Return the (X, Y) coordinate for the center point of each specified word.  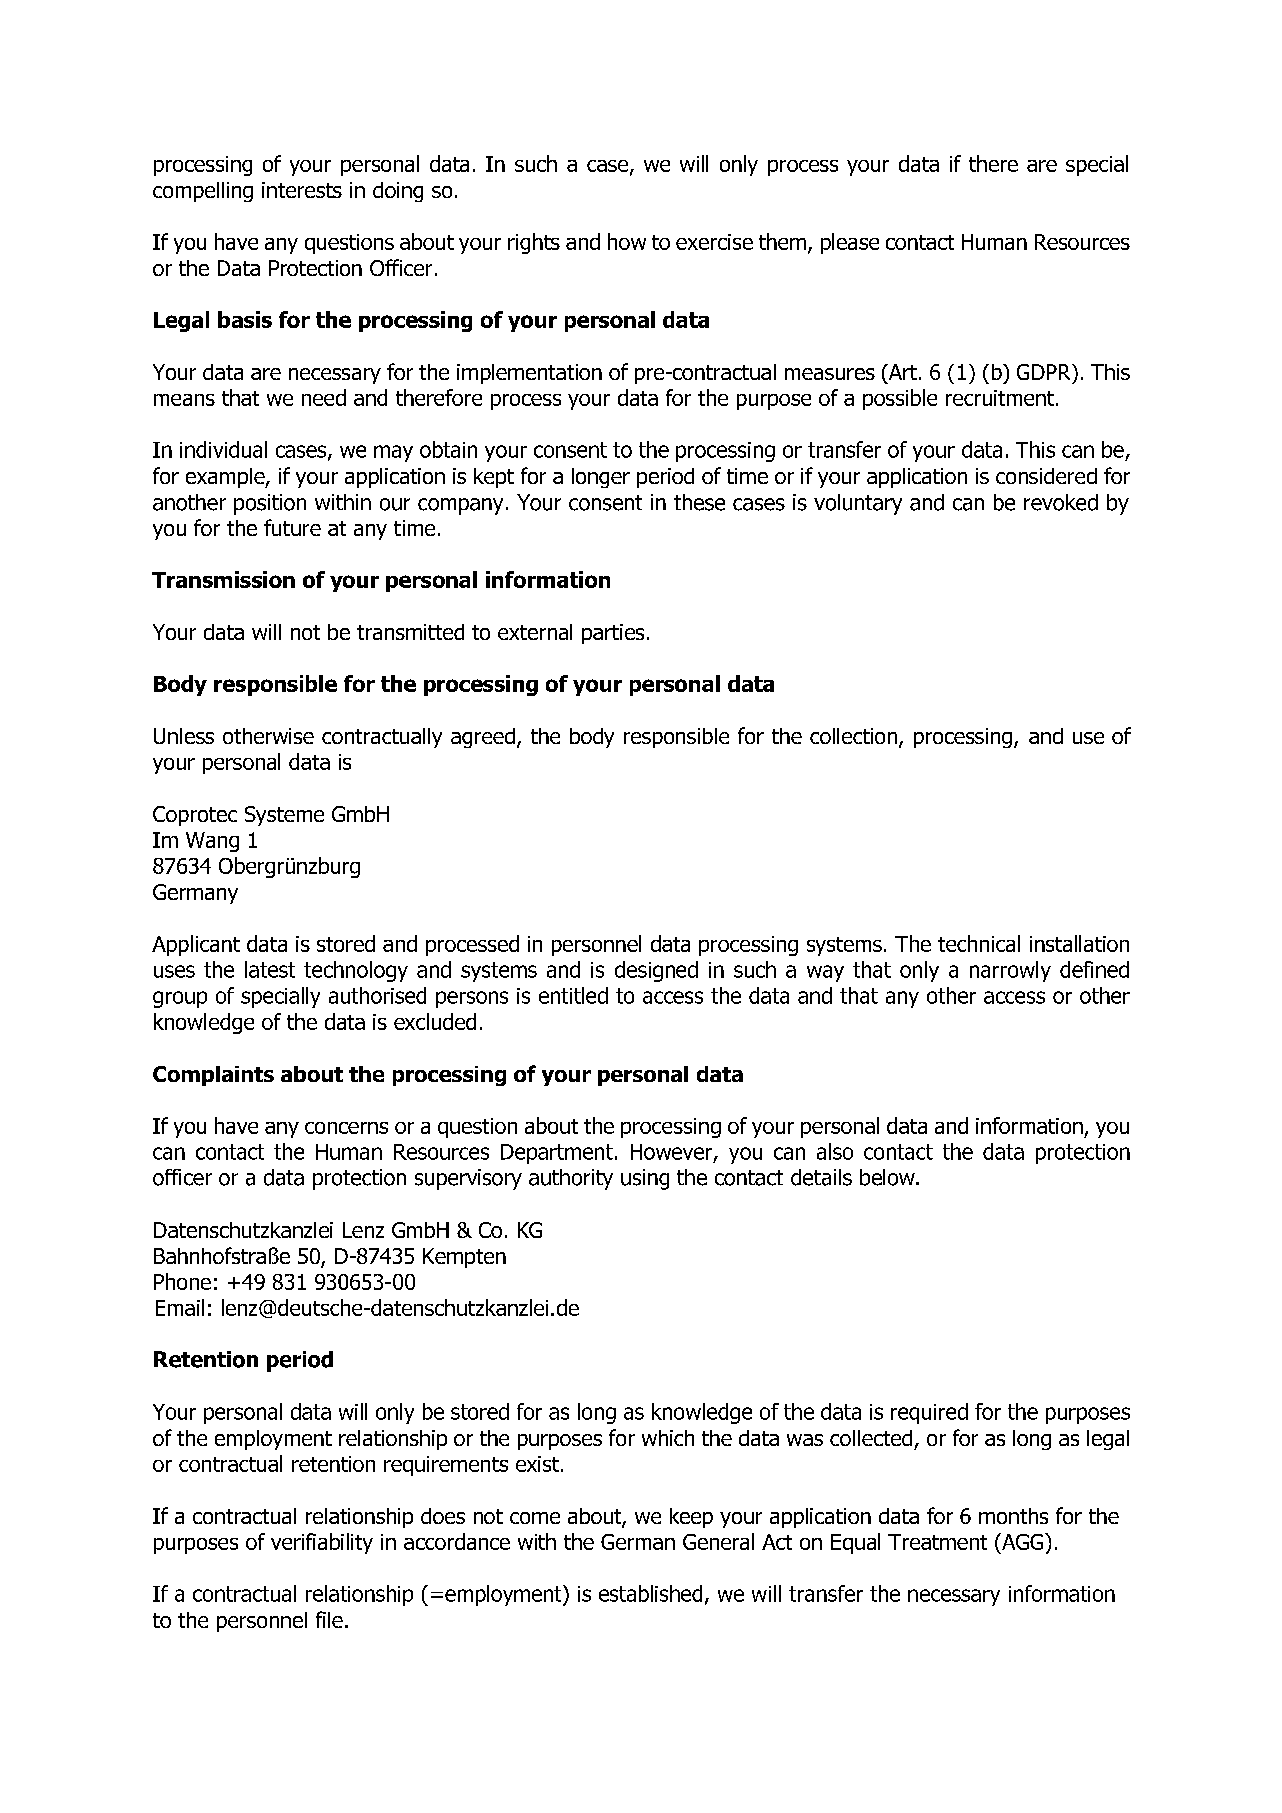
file (329, 1619)
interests (302, 190)
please (850, 243)
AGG (1023, 1541)
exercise (714, 242)
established (650, 1593)
